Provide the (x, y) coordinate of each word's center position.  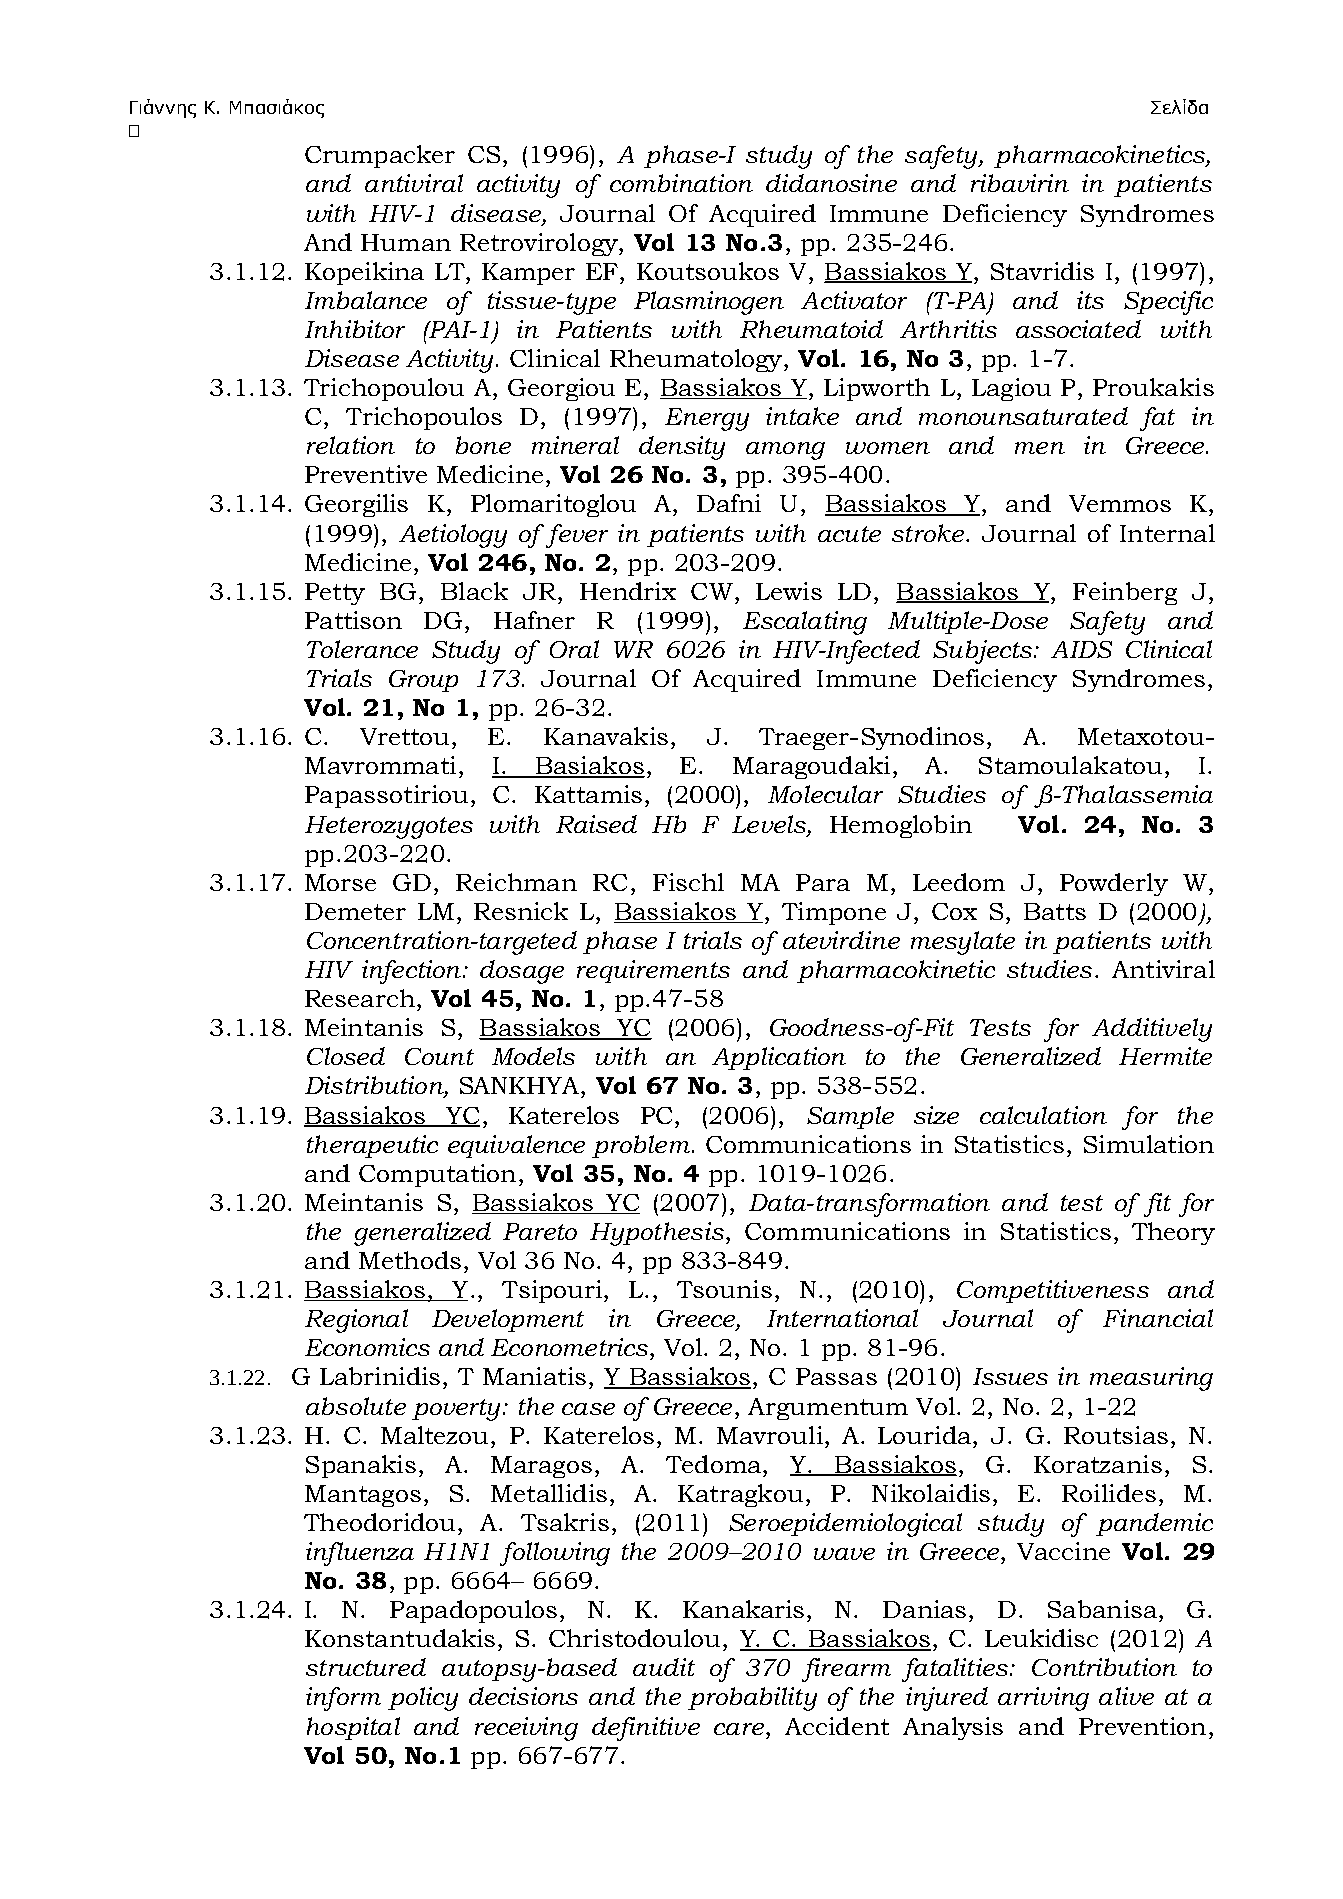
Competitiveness (1053, 1291)
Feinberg (1125, 593)
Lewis (789, 591)
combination (681, 183)
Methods (410, 1260)
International (842, 1318)
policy (423, 1699)
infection (411, 972)
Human (406, 242)
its (1090, 300)
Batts (1055, 911)
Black (474, 591)
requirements (653, 971)
